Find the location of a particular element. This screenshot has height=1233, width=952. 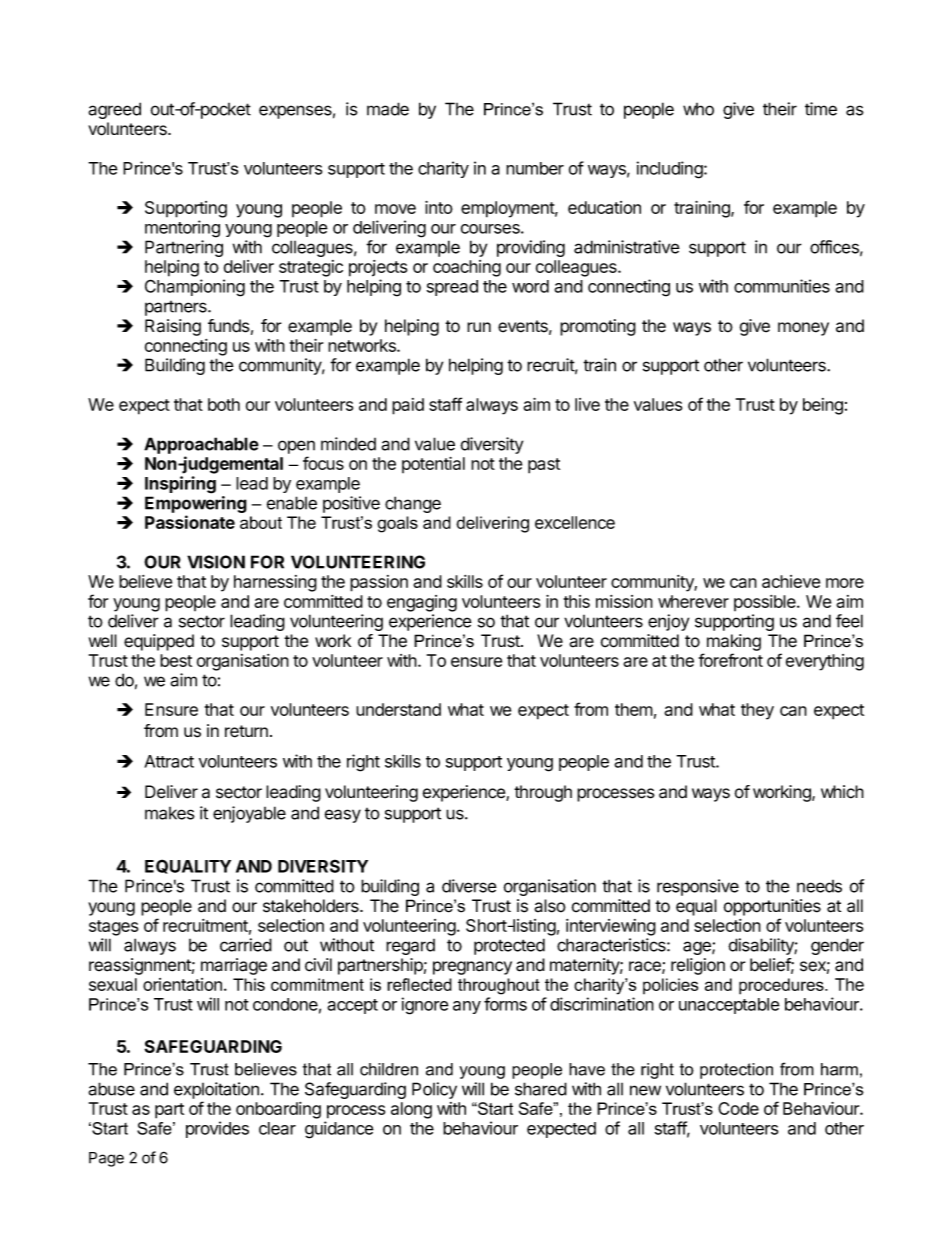

making is located at coordinates (734, 642).
